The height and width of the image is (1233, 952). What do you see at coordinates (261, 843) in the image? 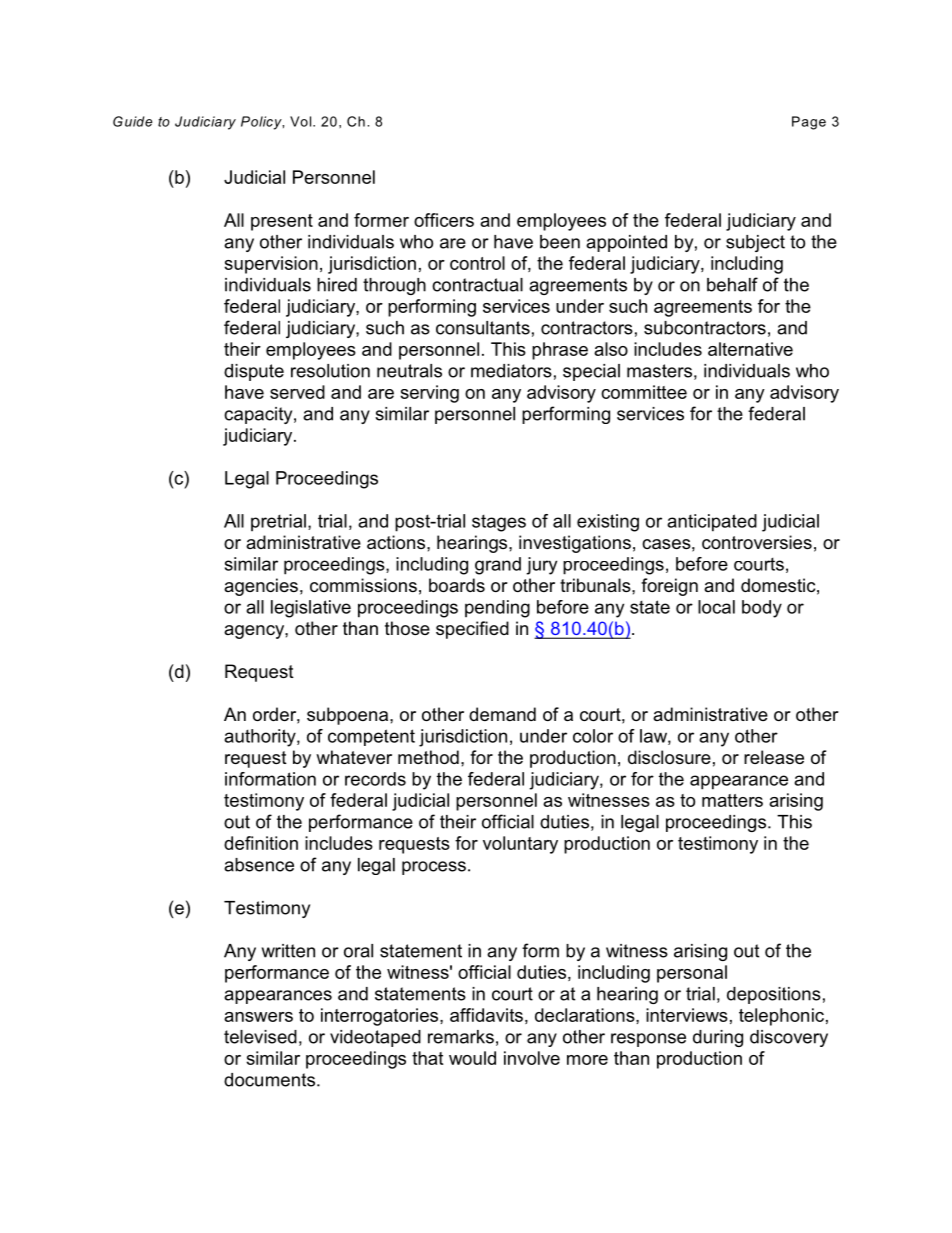
I see `definition` at bounding box center [261, 843].
